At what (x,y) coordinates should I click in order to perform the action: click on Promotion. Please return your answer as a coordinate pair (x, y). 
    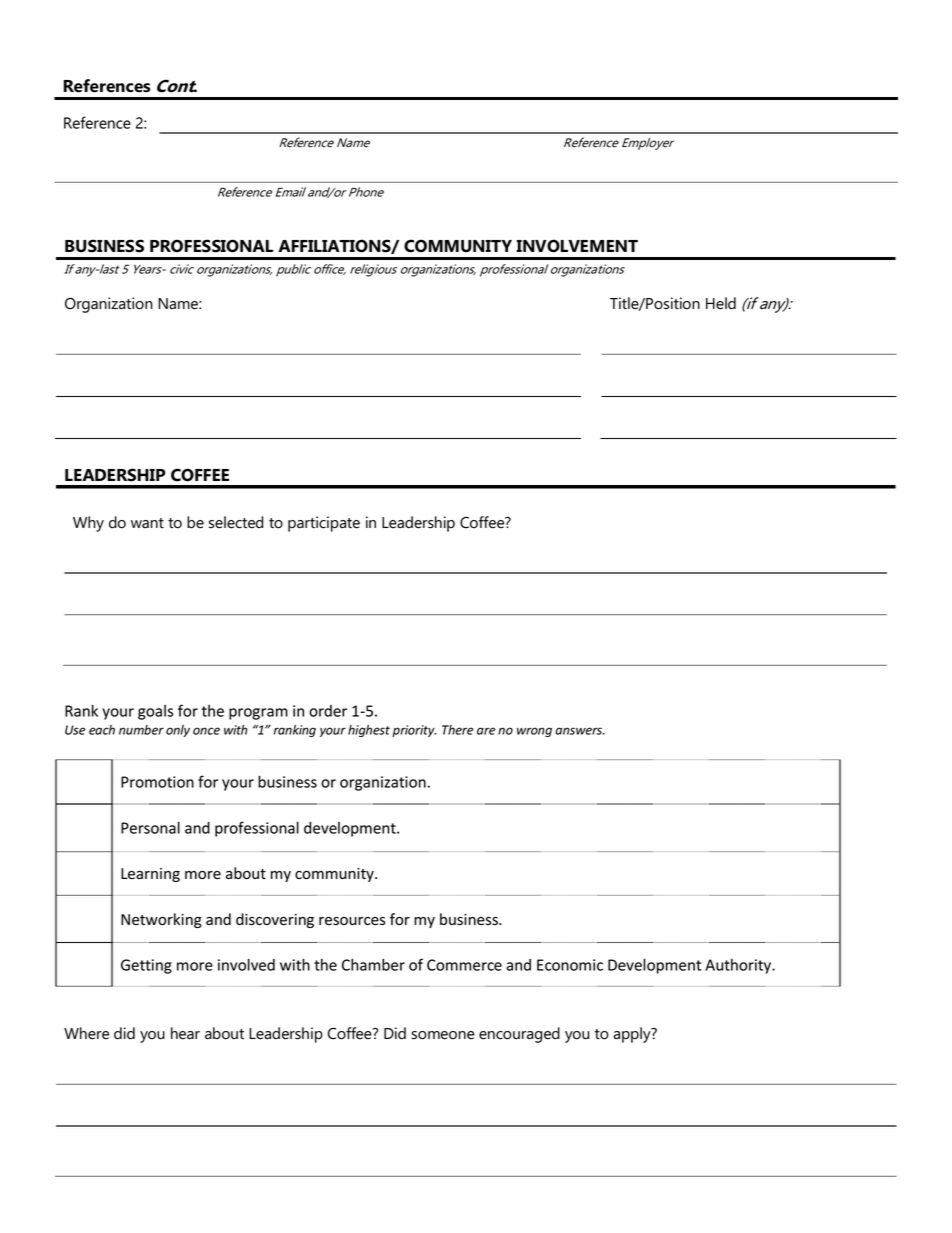
    Looking at the image, I should click on (157, 782).
